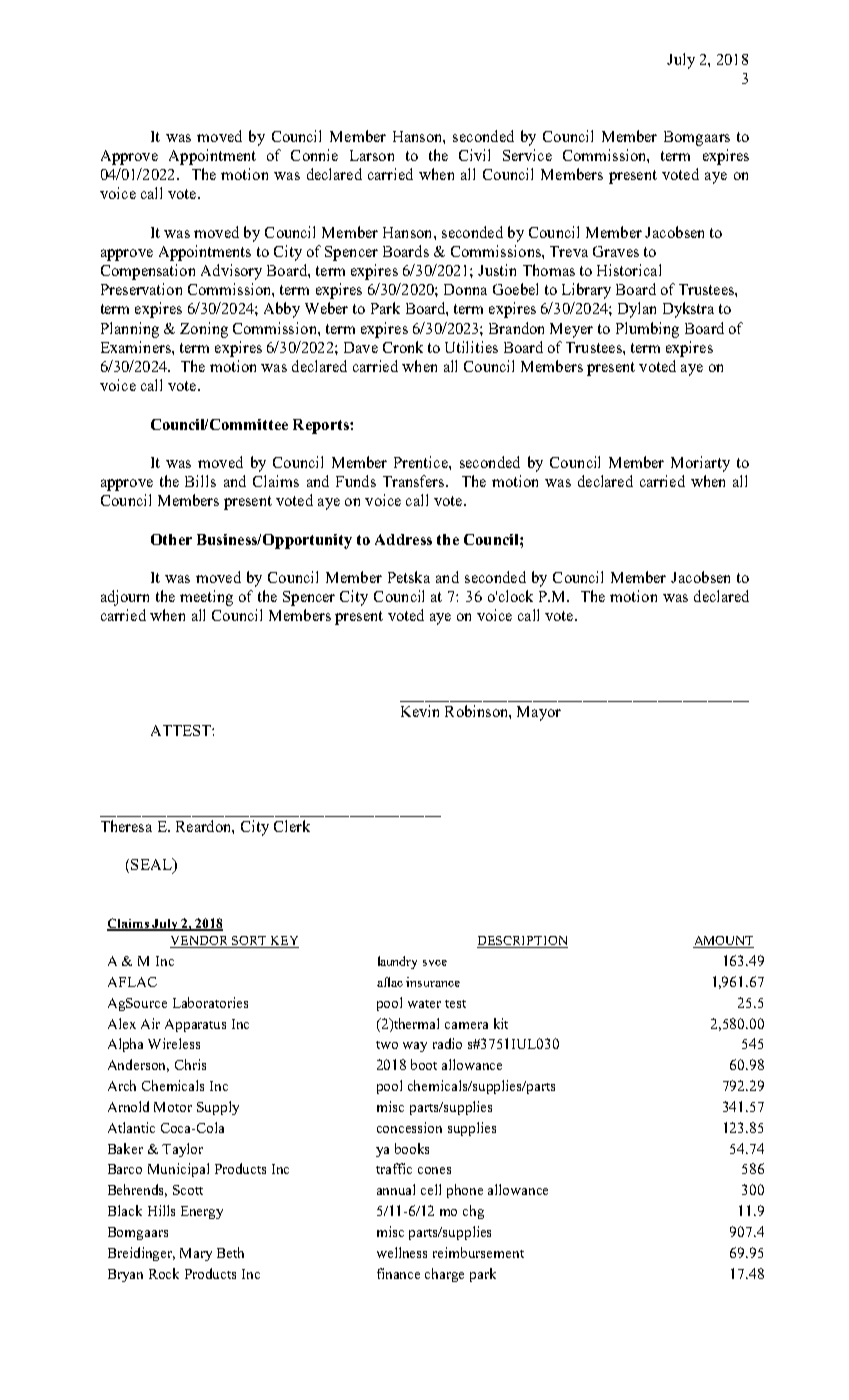 This screenshot has width=849, height=1400. I want to click on Mary, so click(196, 1254).
